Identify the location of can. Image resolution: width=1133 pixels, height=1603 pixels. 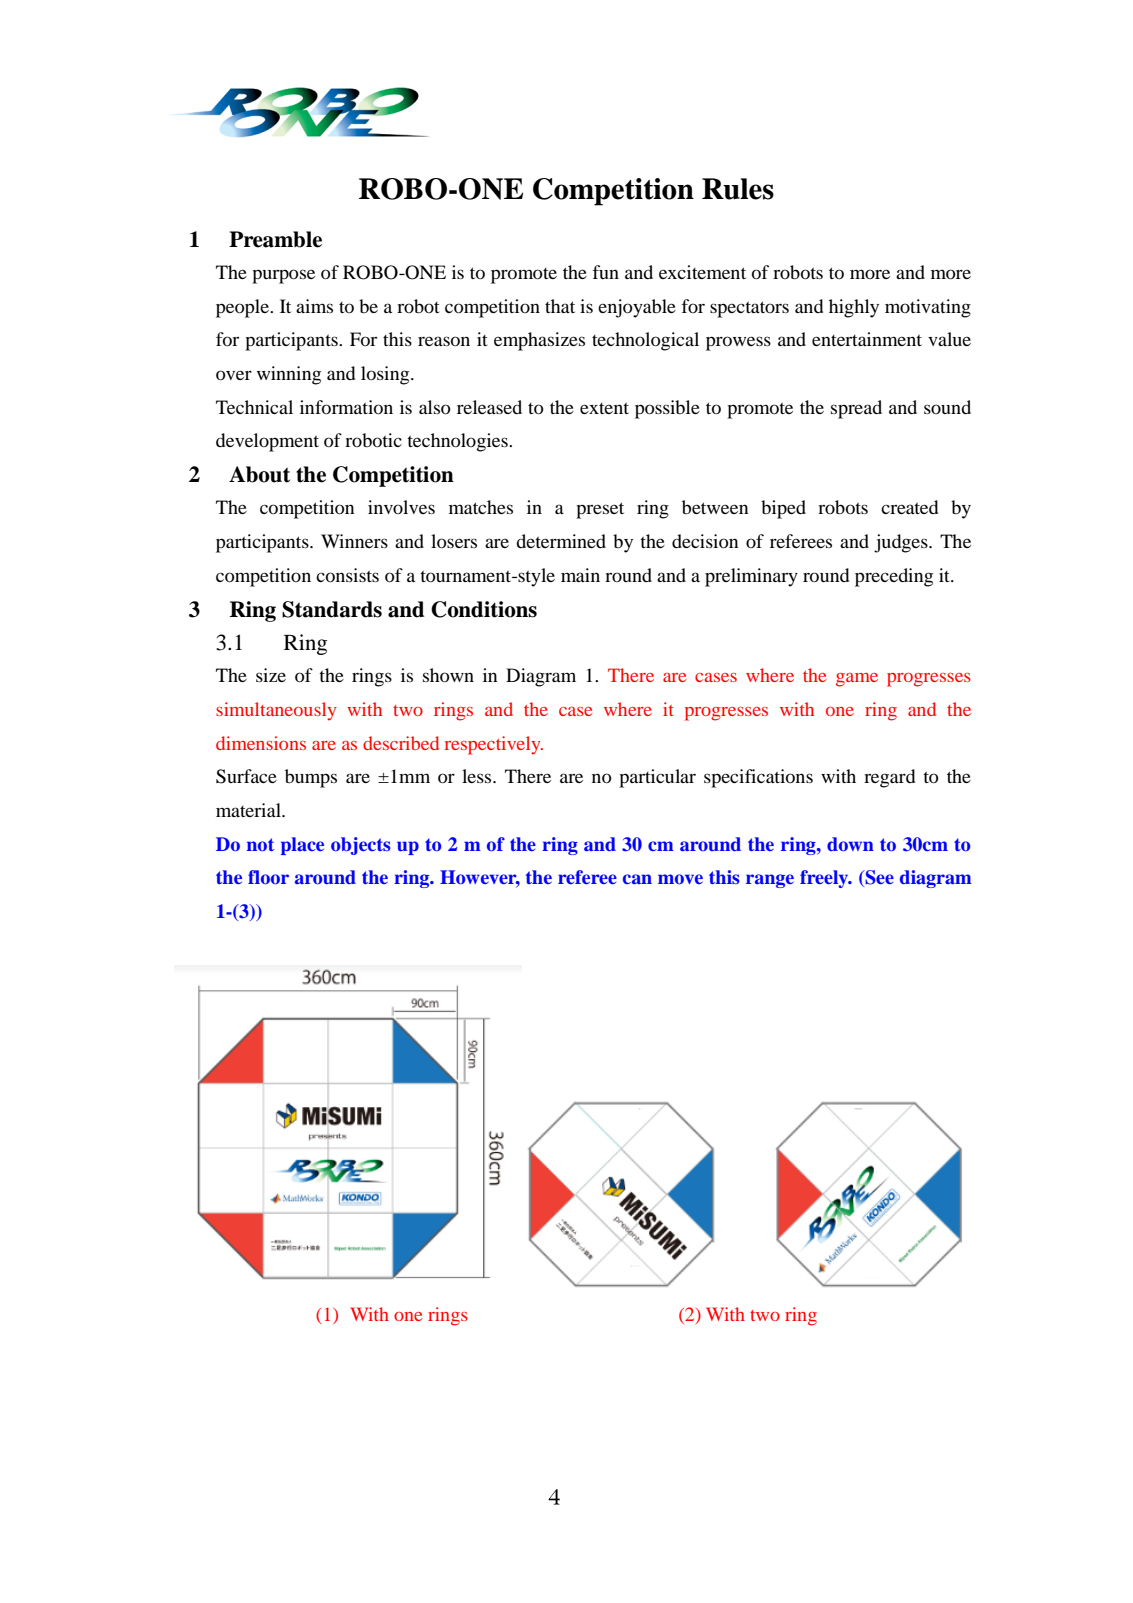
(637, 879).
